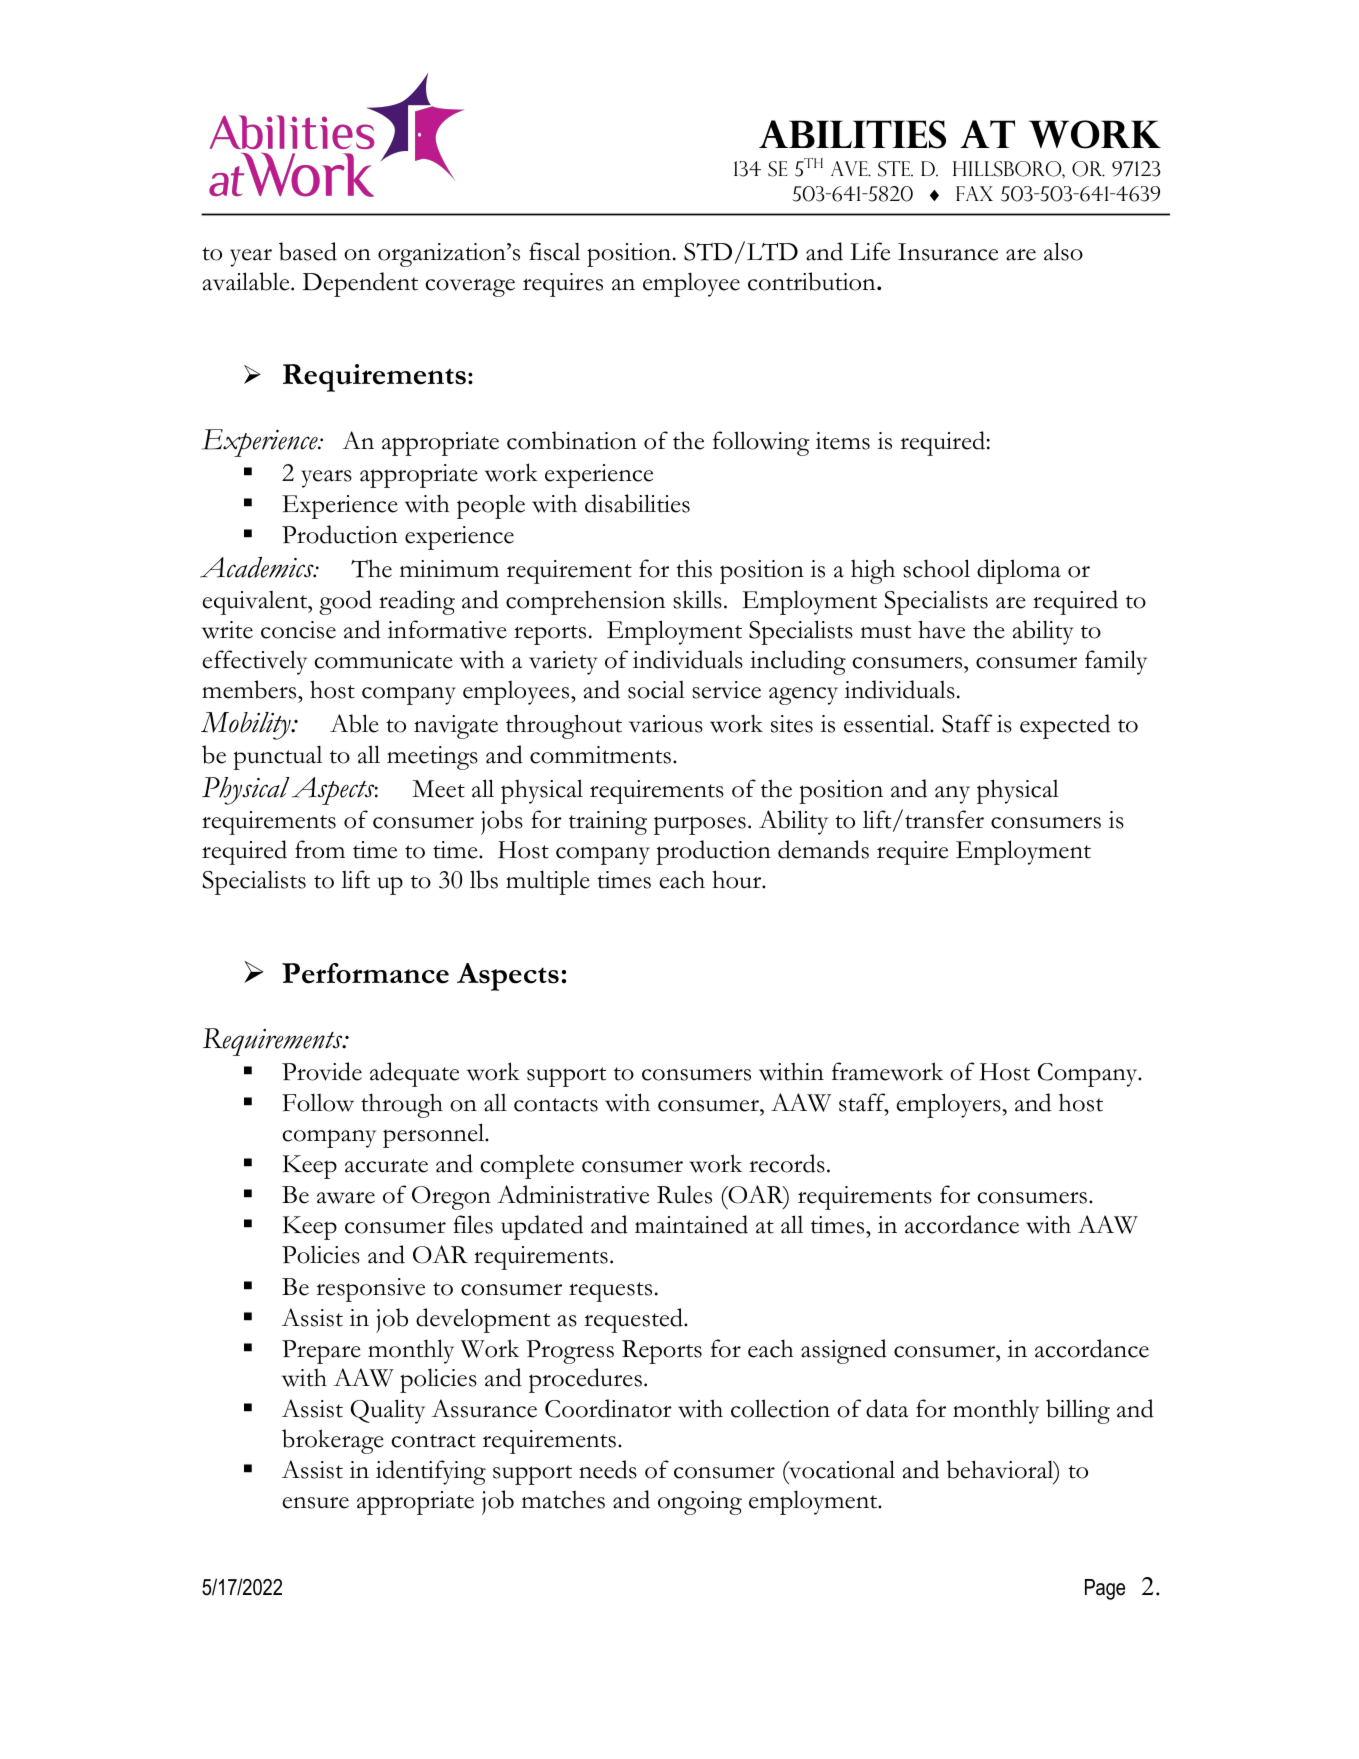  What do you see at coordinates (554, 251) in the screenshot?
I see `fiscal` at bounding box center [554, 251].
